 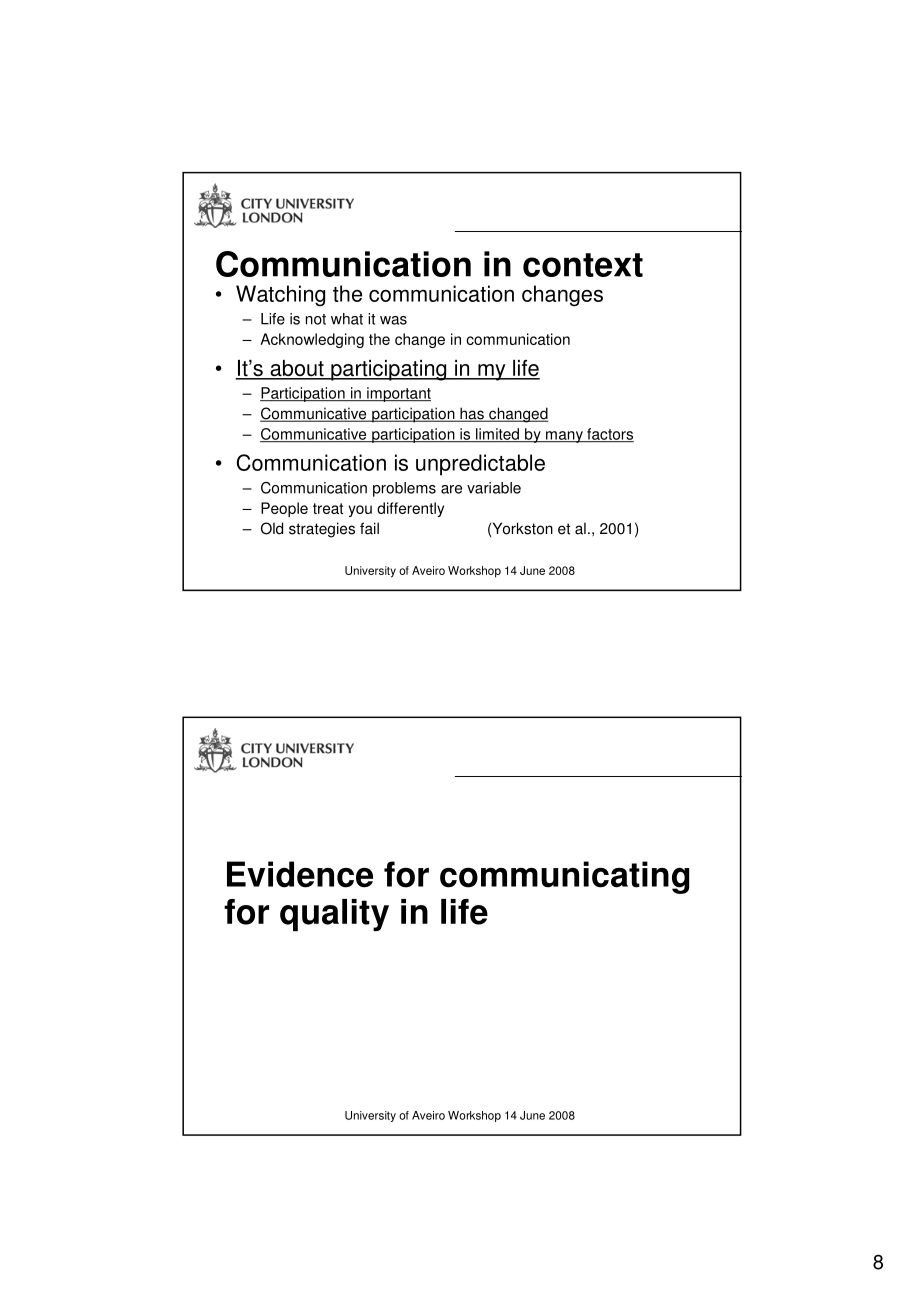 I want to click on Evidence, so click(x=300, y=874).
